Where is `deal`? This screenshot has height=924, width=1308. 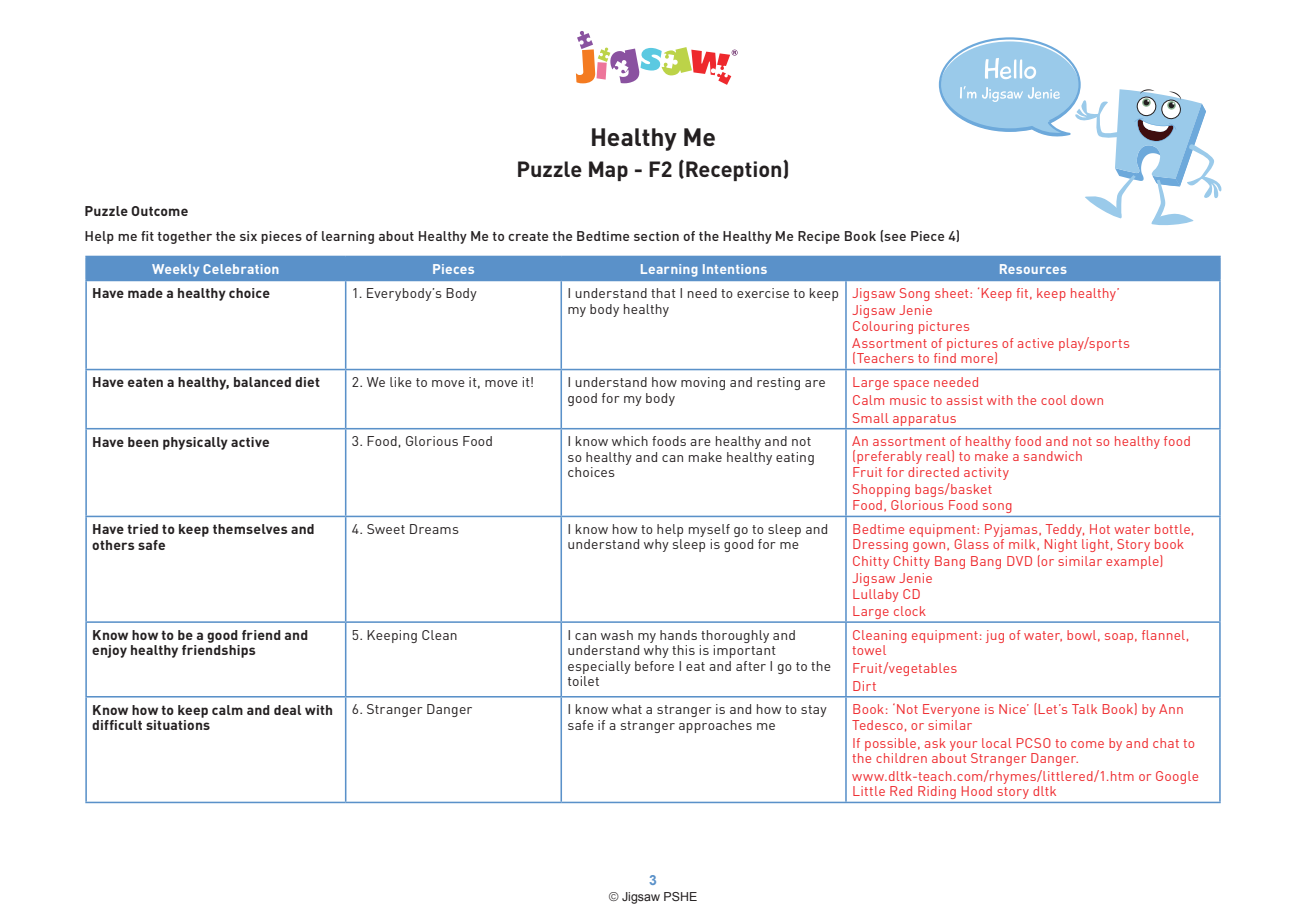
deal is located at coordinates (288, 710).
